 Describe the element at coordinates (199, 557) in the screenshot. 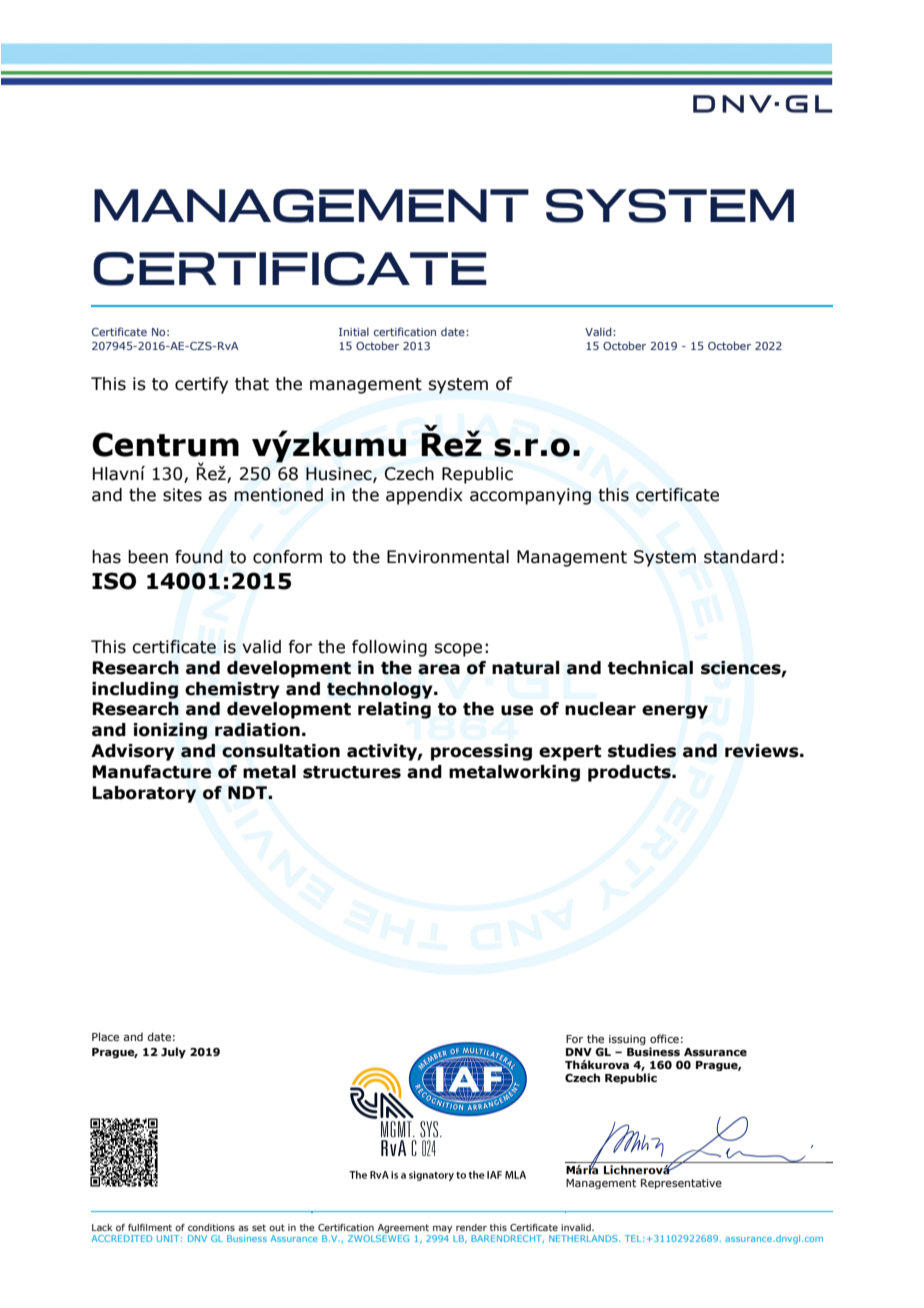

I see `found` at that location.
